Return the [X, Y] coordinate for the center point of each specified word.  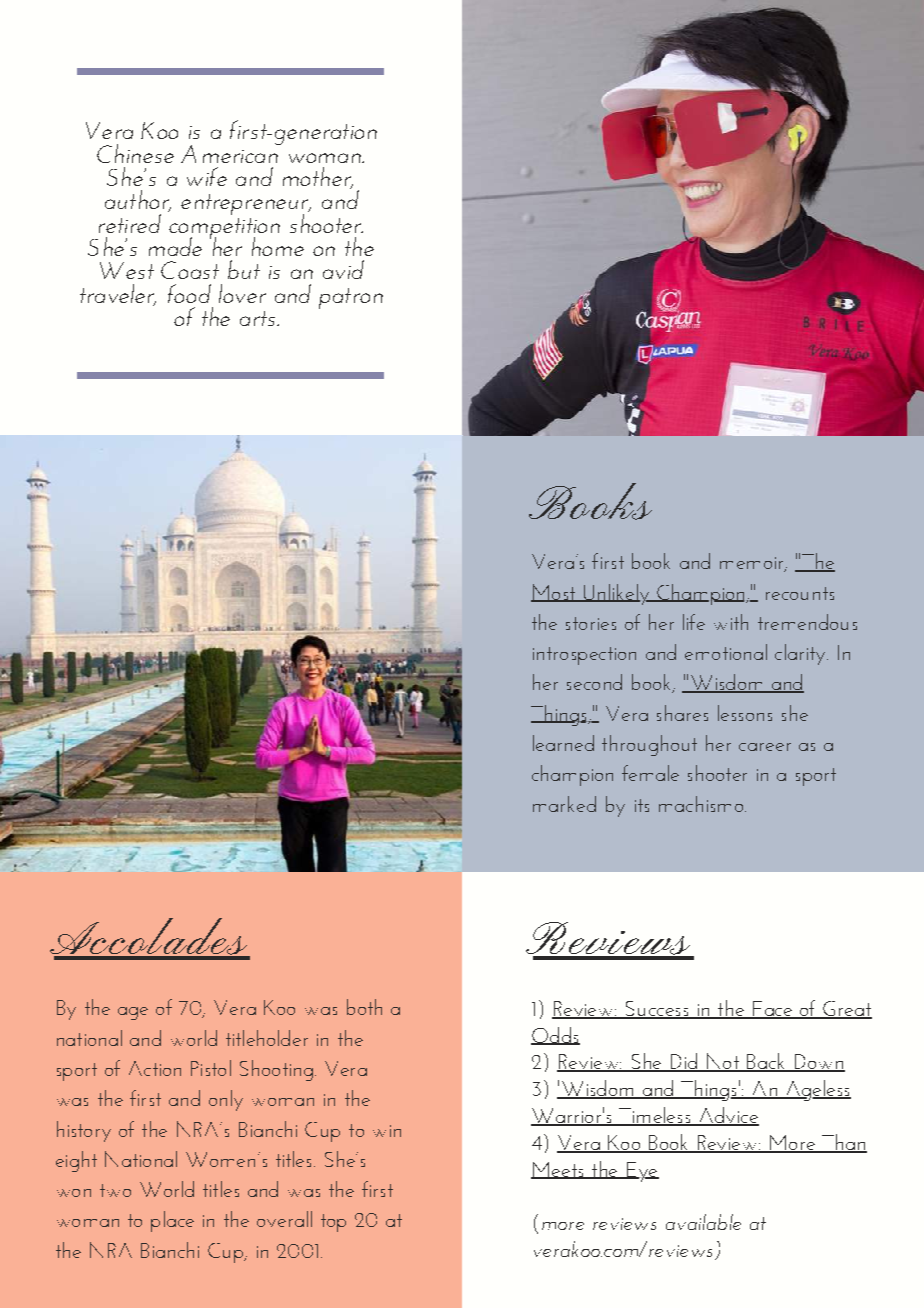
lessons [745, 713]
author [138, 201]
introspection [584, 656]
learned [563, 743]
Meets [558, 1170]
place [172, 1221]
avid [343, 269]
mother [318, 178]
